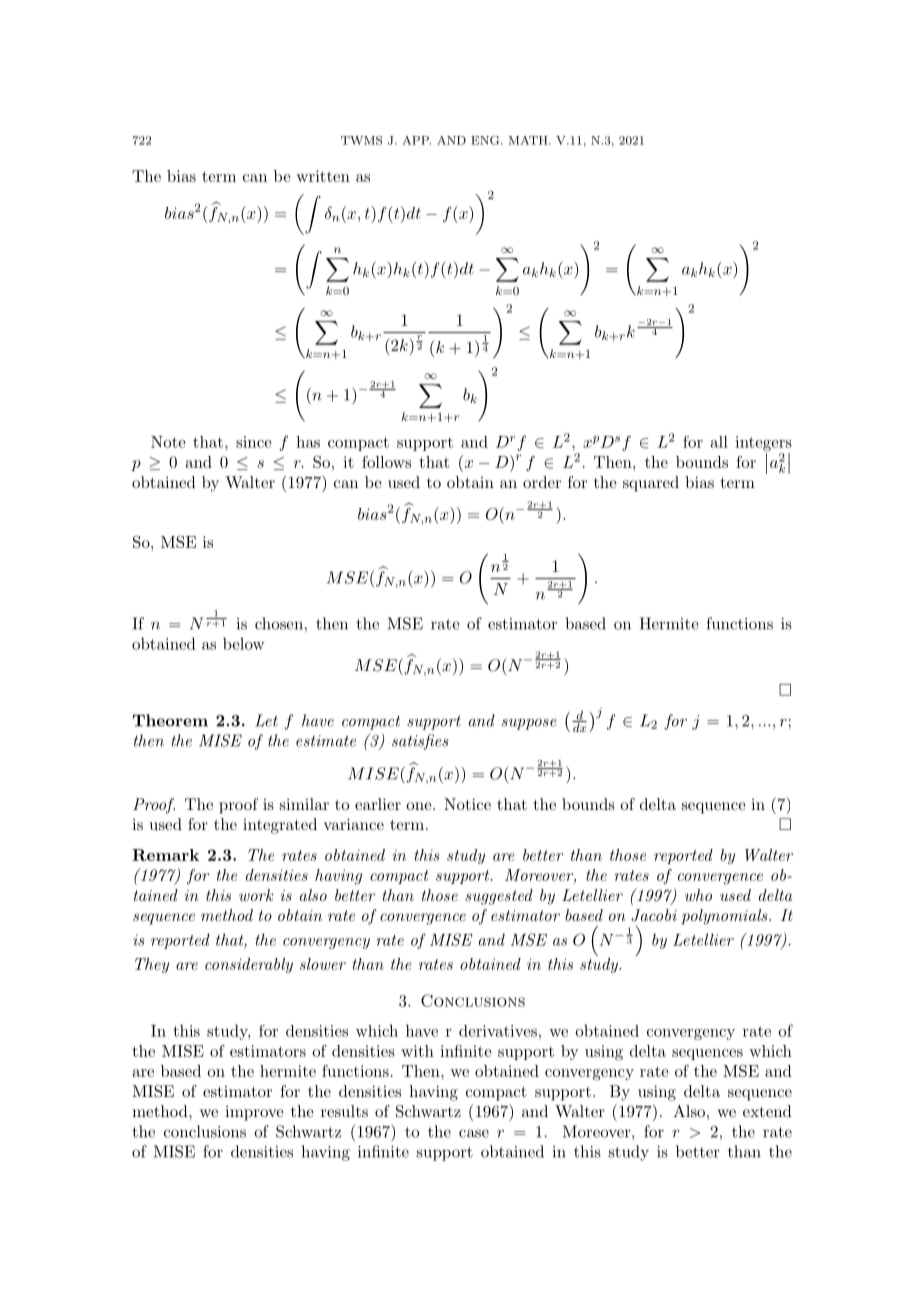  What do you see at coordinates (323, 176) in the page?
I see `written` at bounding box center [323, 176].
